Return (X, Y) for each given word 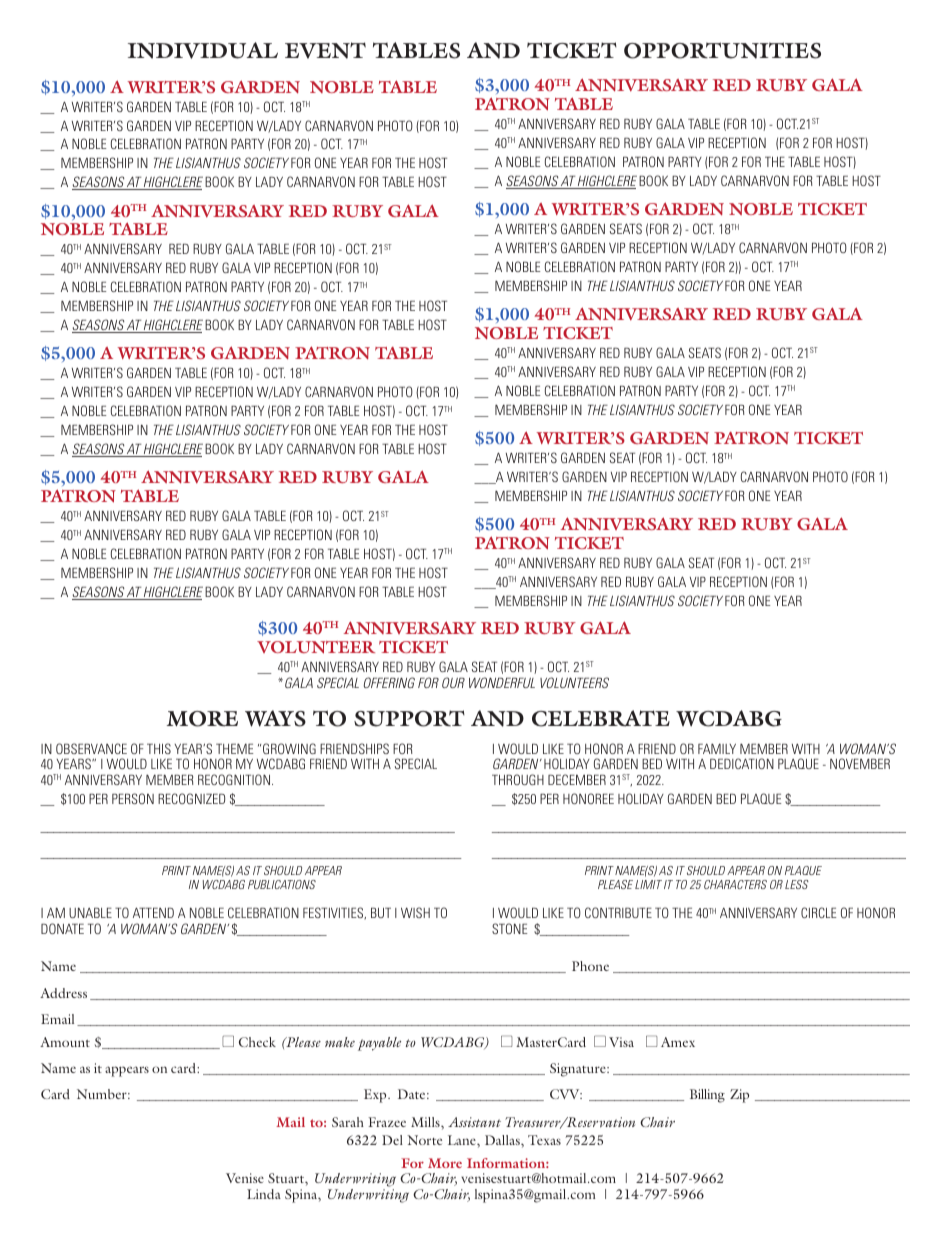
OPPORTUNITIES (722, 50)
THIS (159, 748)
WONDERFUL (502, 682)
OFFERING (389, 682)
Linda (264, 1194)
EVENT (325, 50)
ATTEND (153, 913)
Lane (463, 1140)
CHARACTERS (735, 884)
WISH (415, 912)
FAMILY (717, 749)
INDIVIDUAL (203, 50)
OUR (453, 682)
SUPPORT (409, 718)
